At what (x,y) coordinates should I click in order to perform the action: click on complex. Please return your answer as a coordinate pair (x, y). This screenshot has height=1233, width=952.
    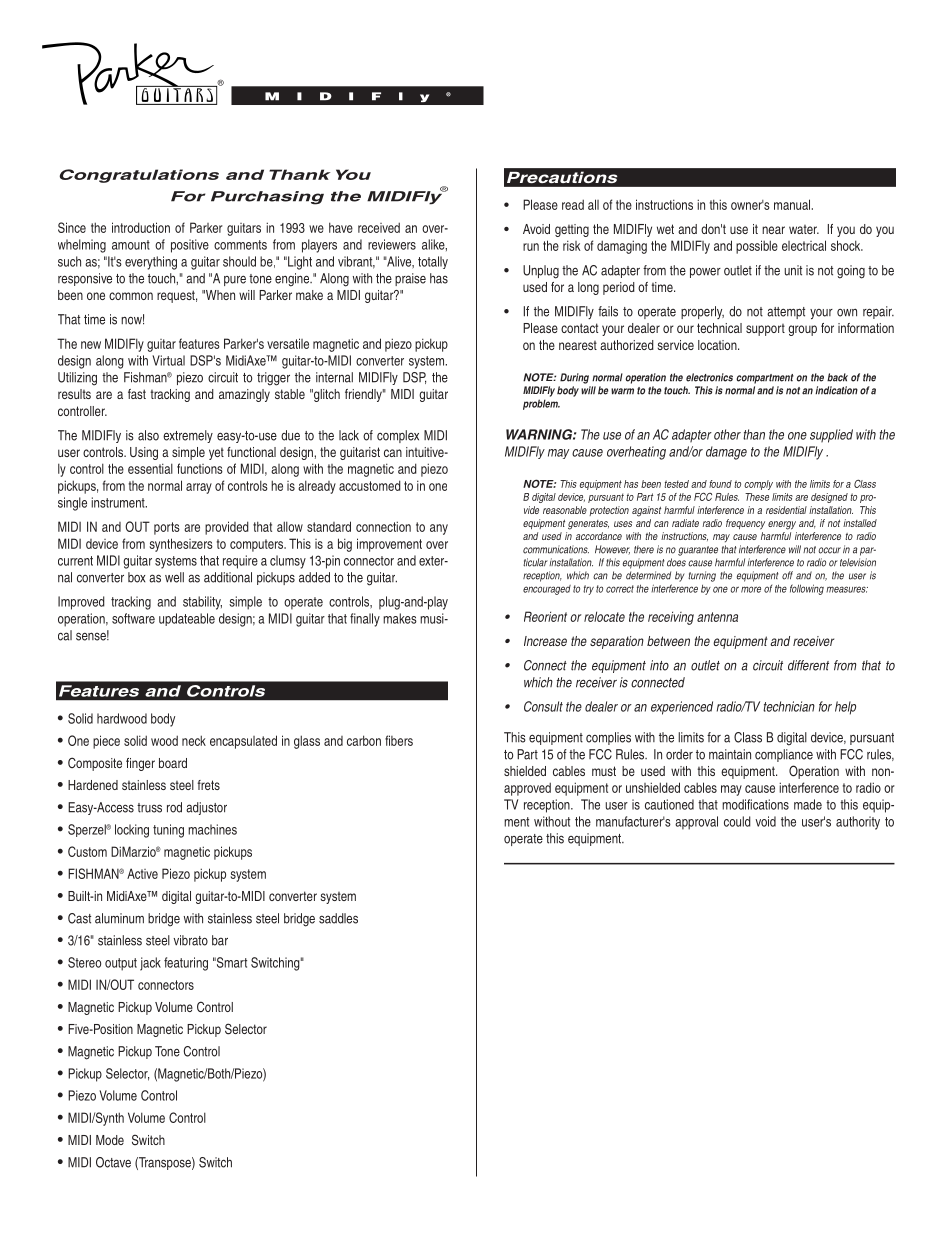
    Looking at the image, I should click on (398, 436).
